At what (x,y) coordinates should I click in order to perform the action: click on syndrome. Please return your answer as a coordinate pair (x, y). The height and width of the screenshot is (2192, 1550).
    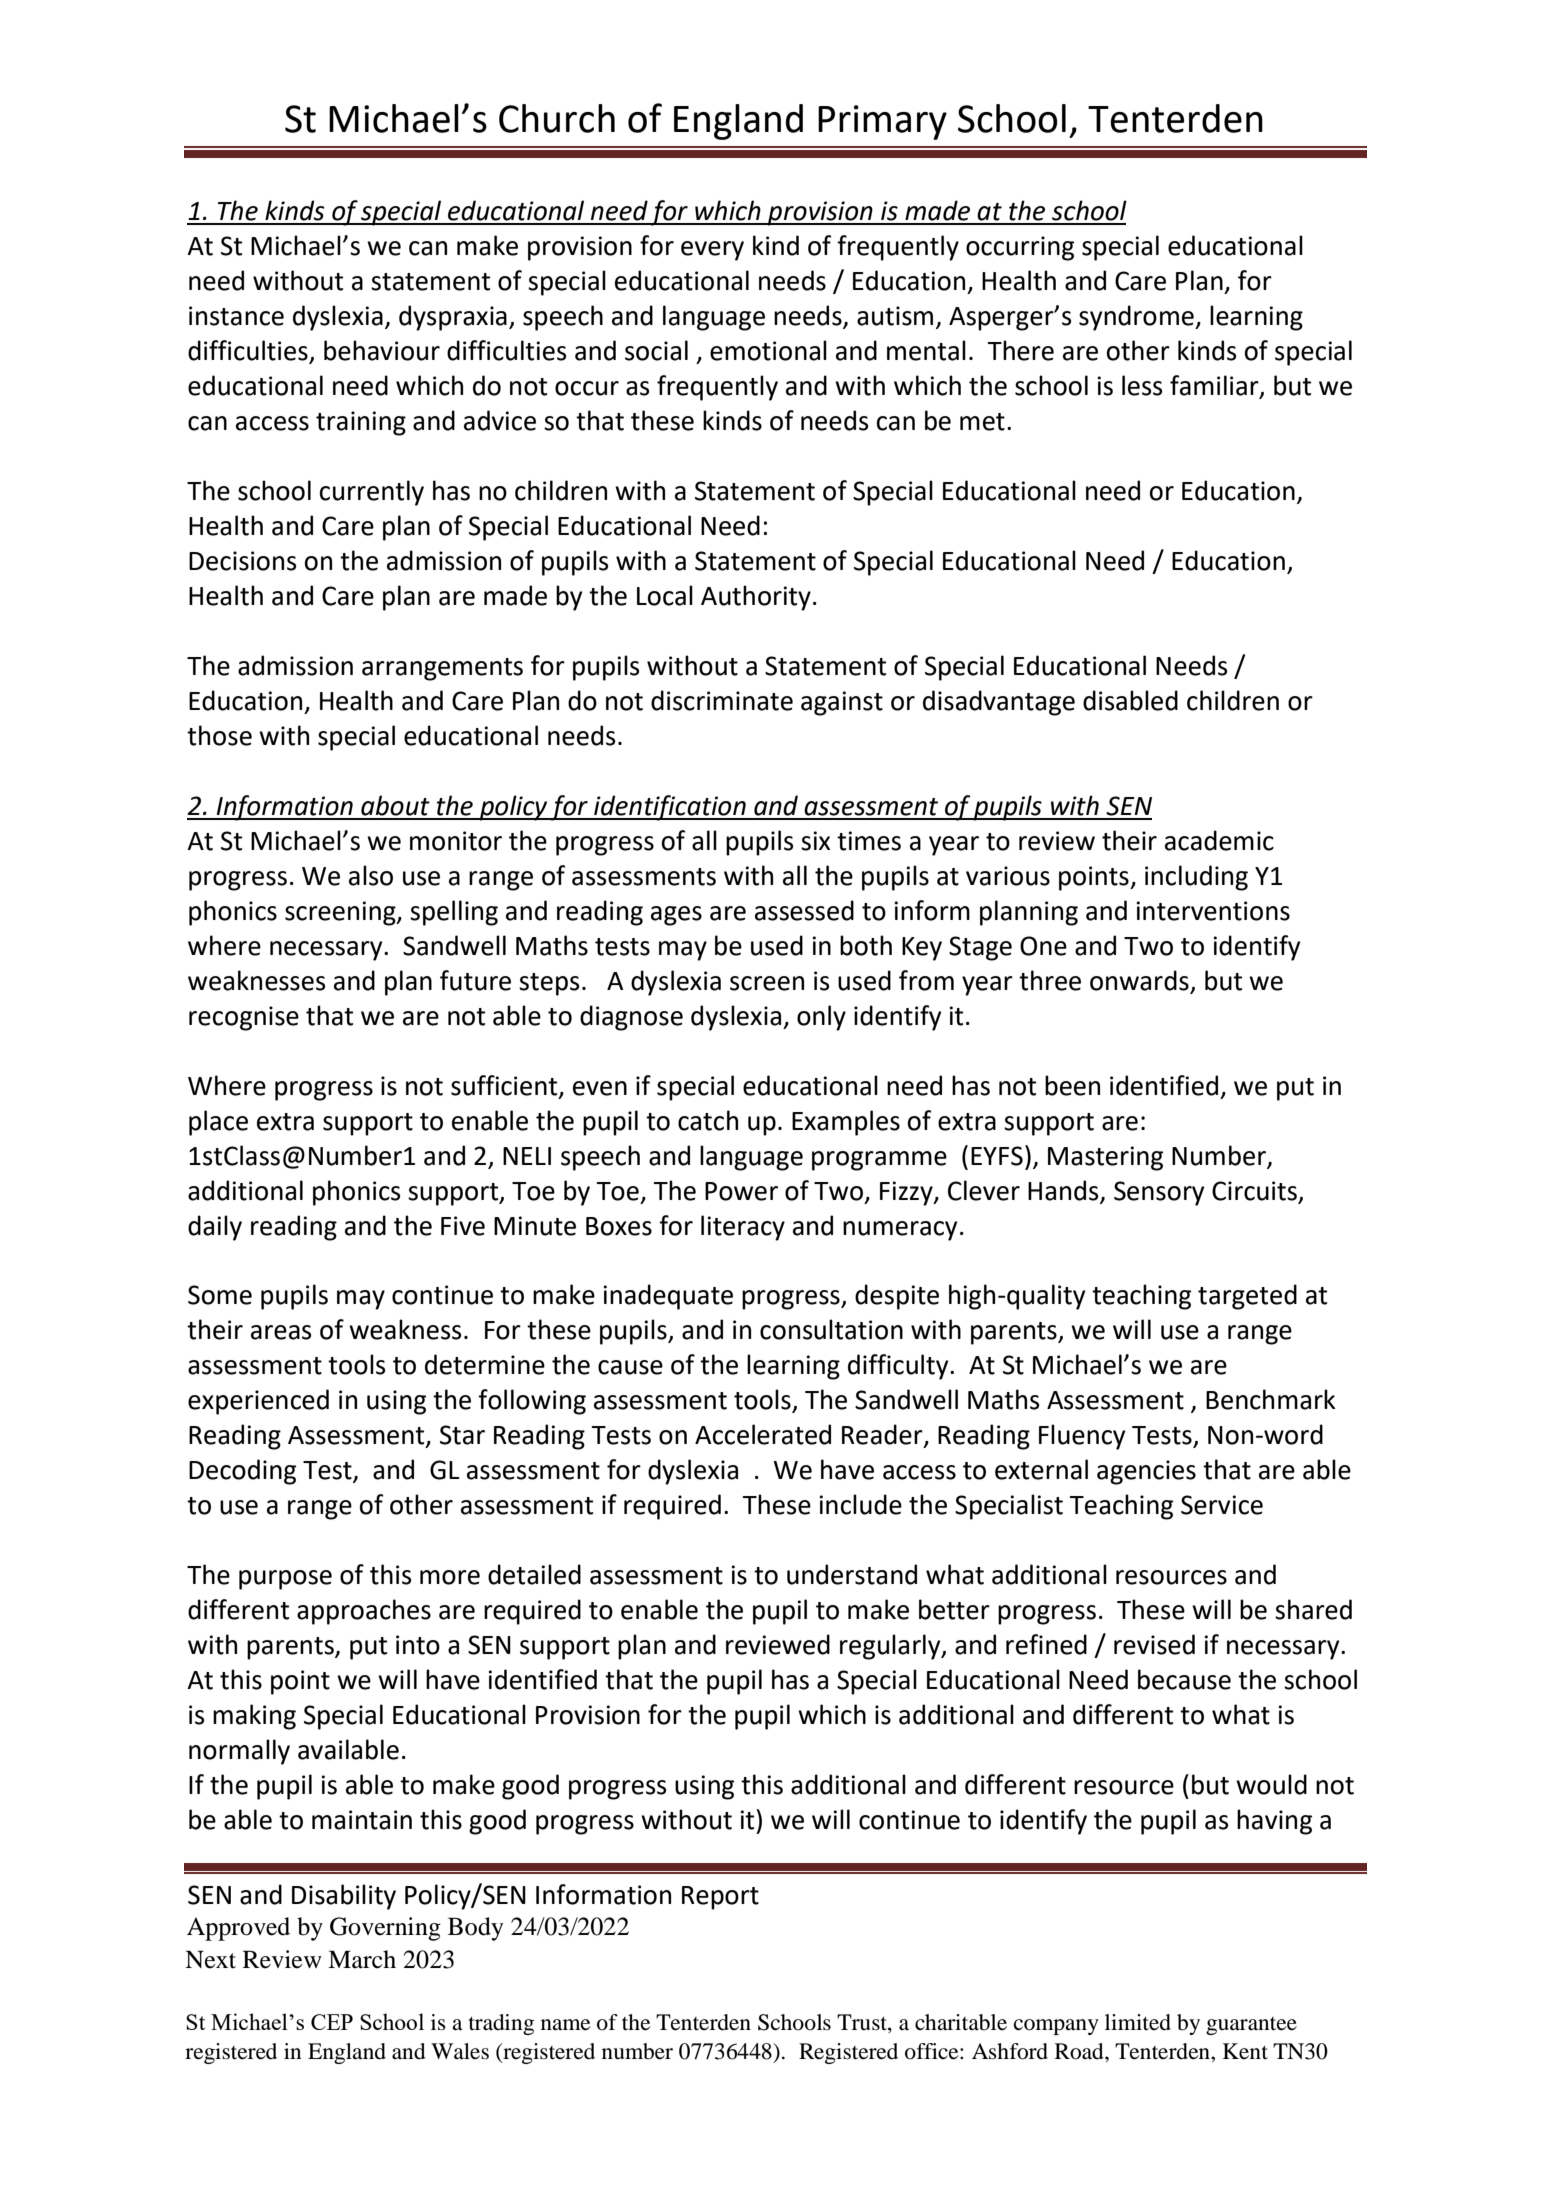
    Looking at the image, I should click on (1137, 318).
